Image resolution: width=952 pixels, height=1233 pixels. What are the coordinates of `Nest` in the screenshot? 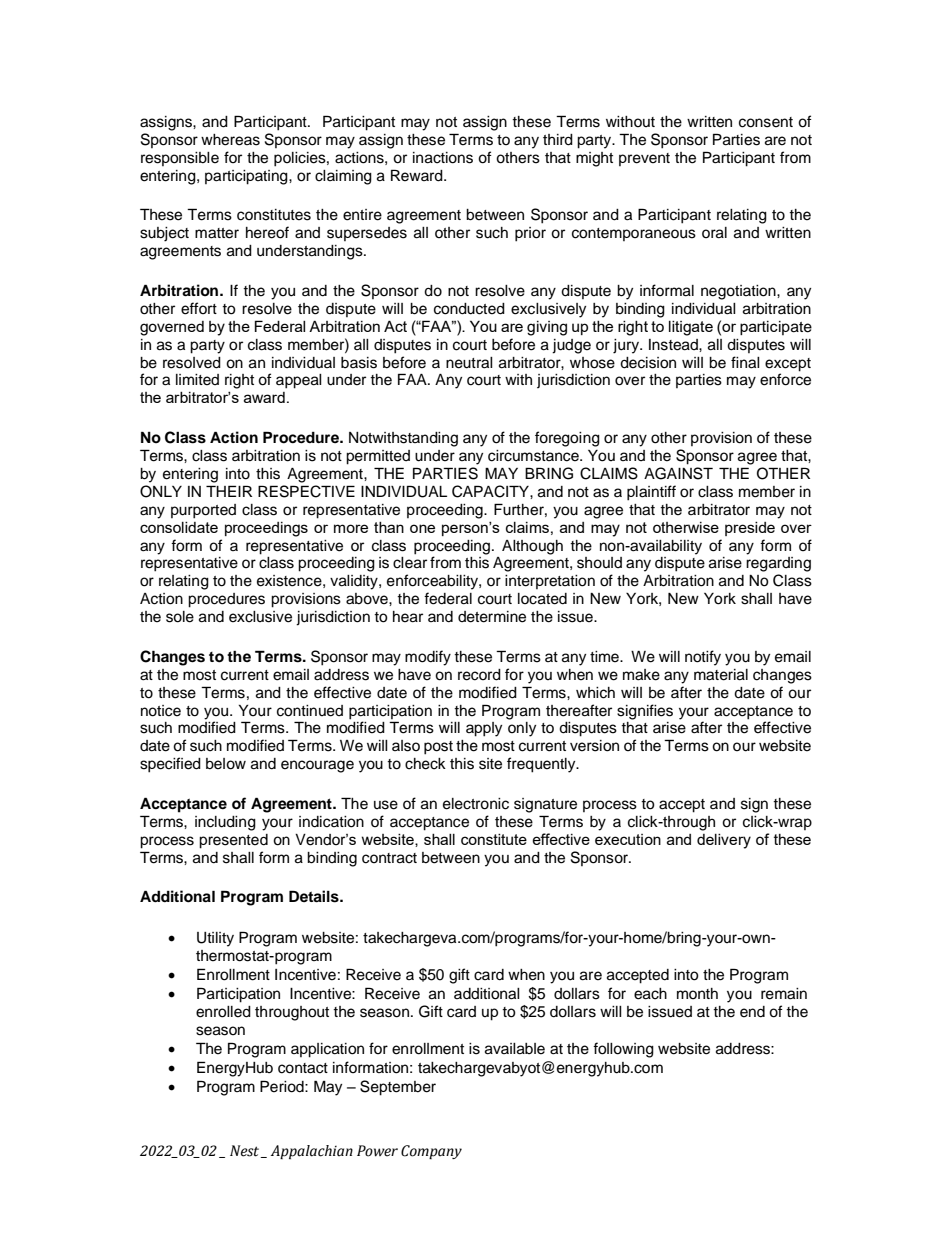 It's located at (246, 1151).
